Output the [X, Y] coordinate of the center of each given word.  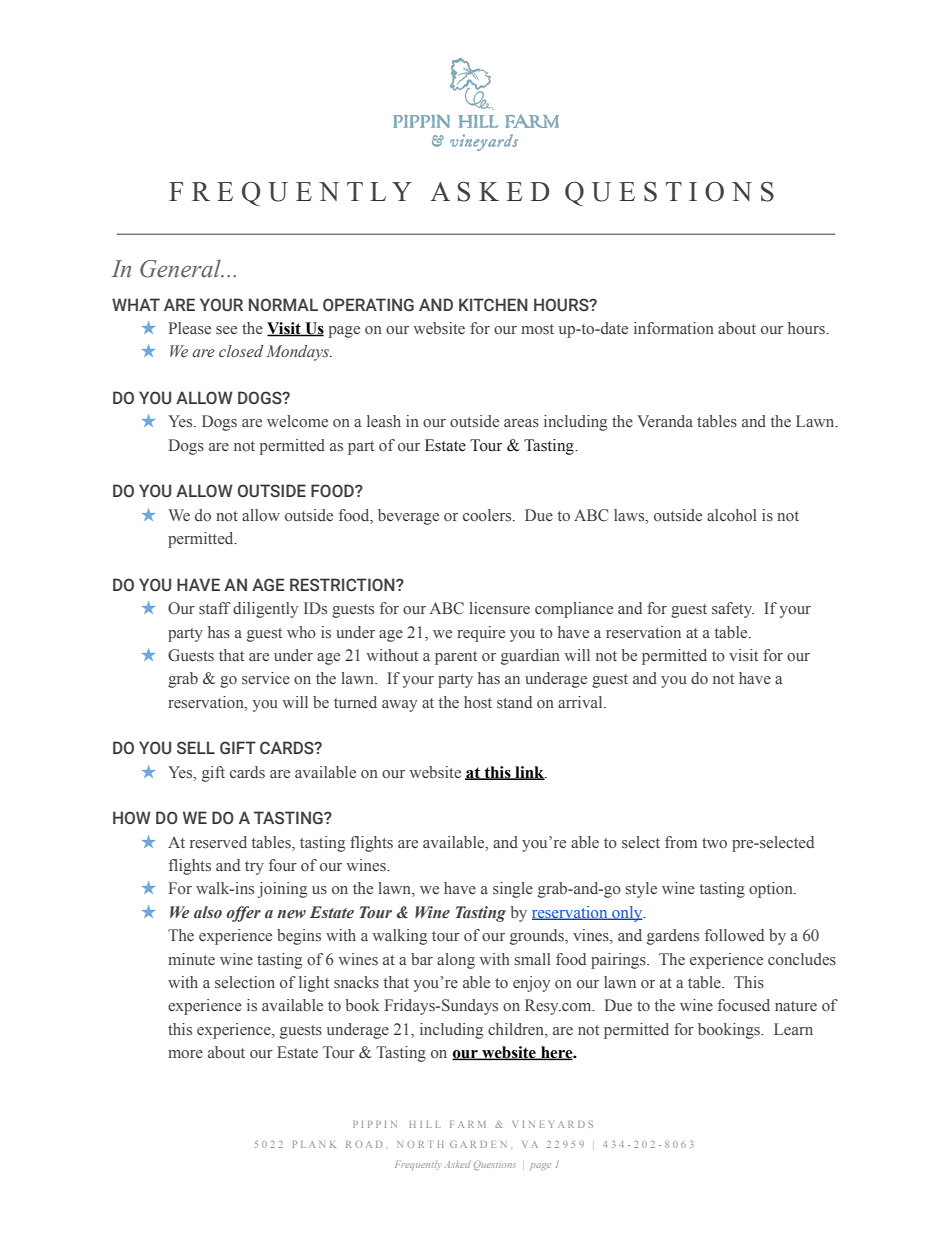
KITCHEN [493, 305]
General [181, 269]
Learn [793, 1029]
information [674, 328]
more [185, 1054]
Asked [457, 1164]
